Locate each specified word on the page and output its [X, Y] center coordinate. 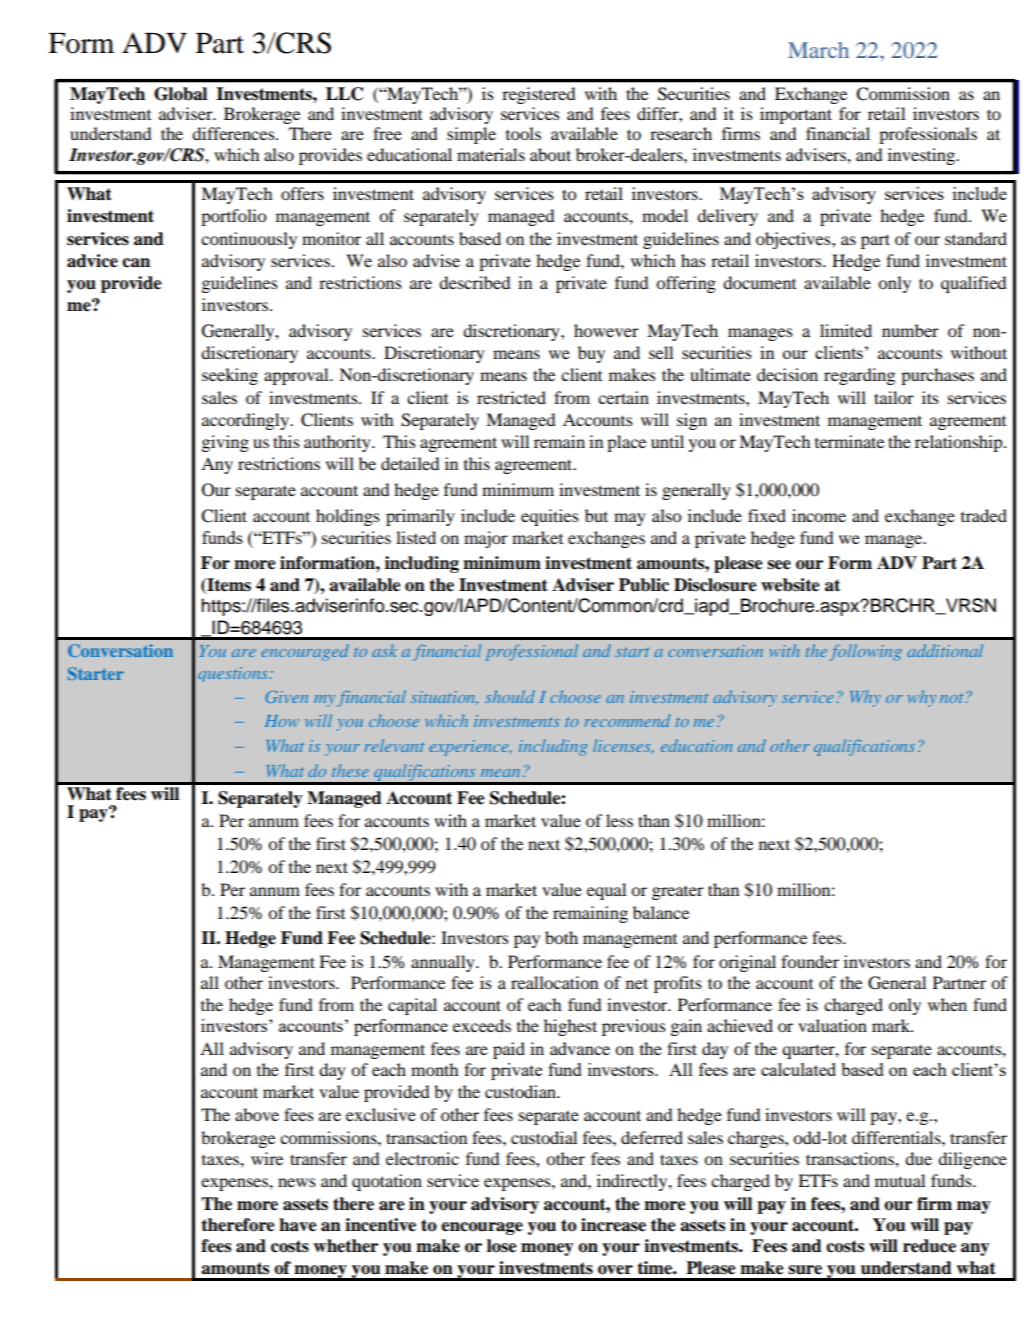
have [298, 1225]
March [818, 50]
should [510, 696]
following [866, 652]
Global [180, 94]
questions [234, 674]
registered [538, 95]
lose [502, 1246]
